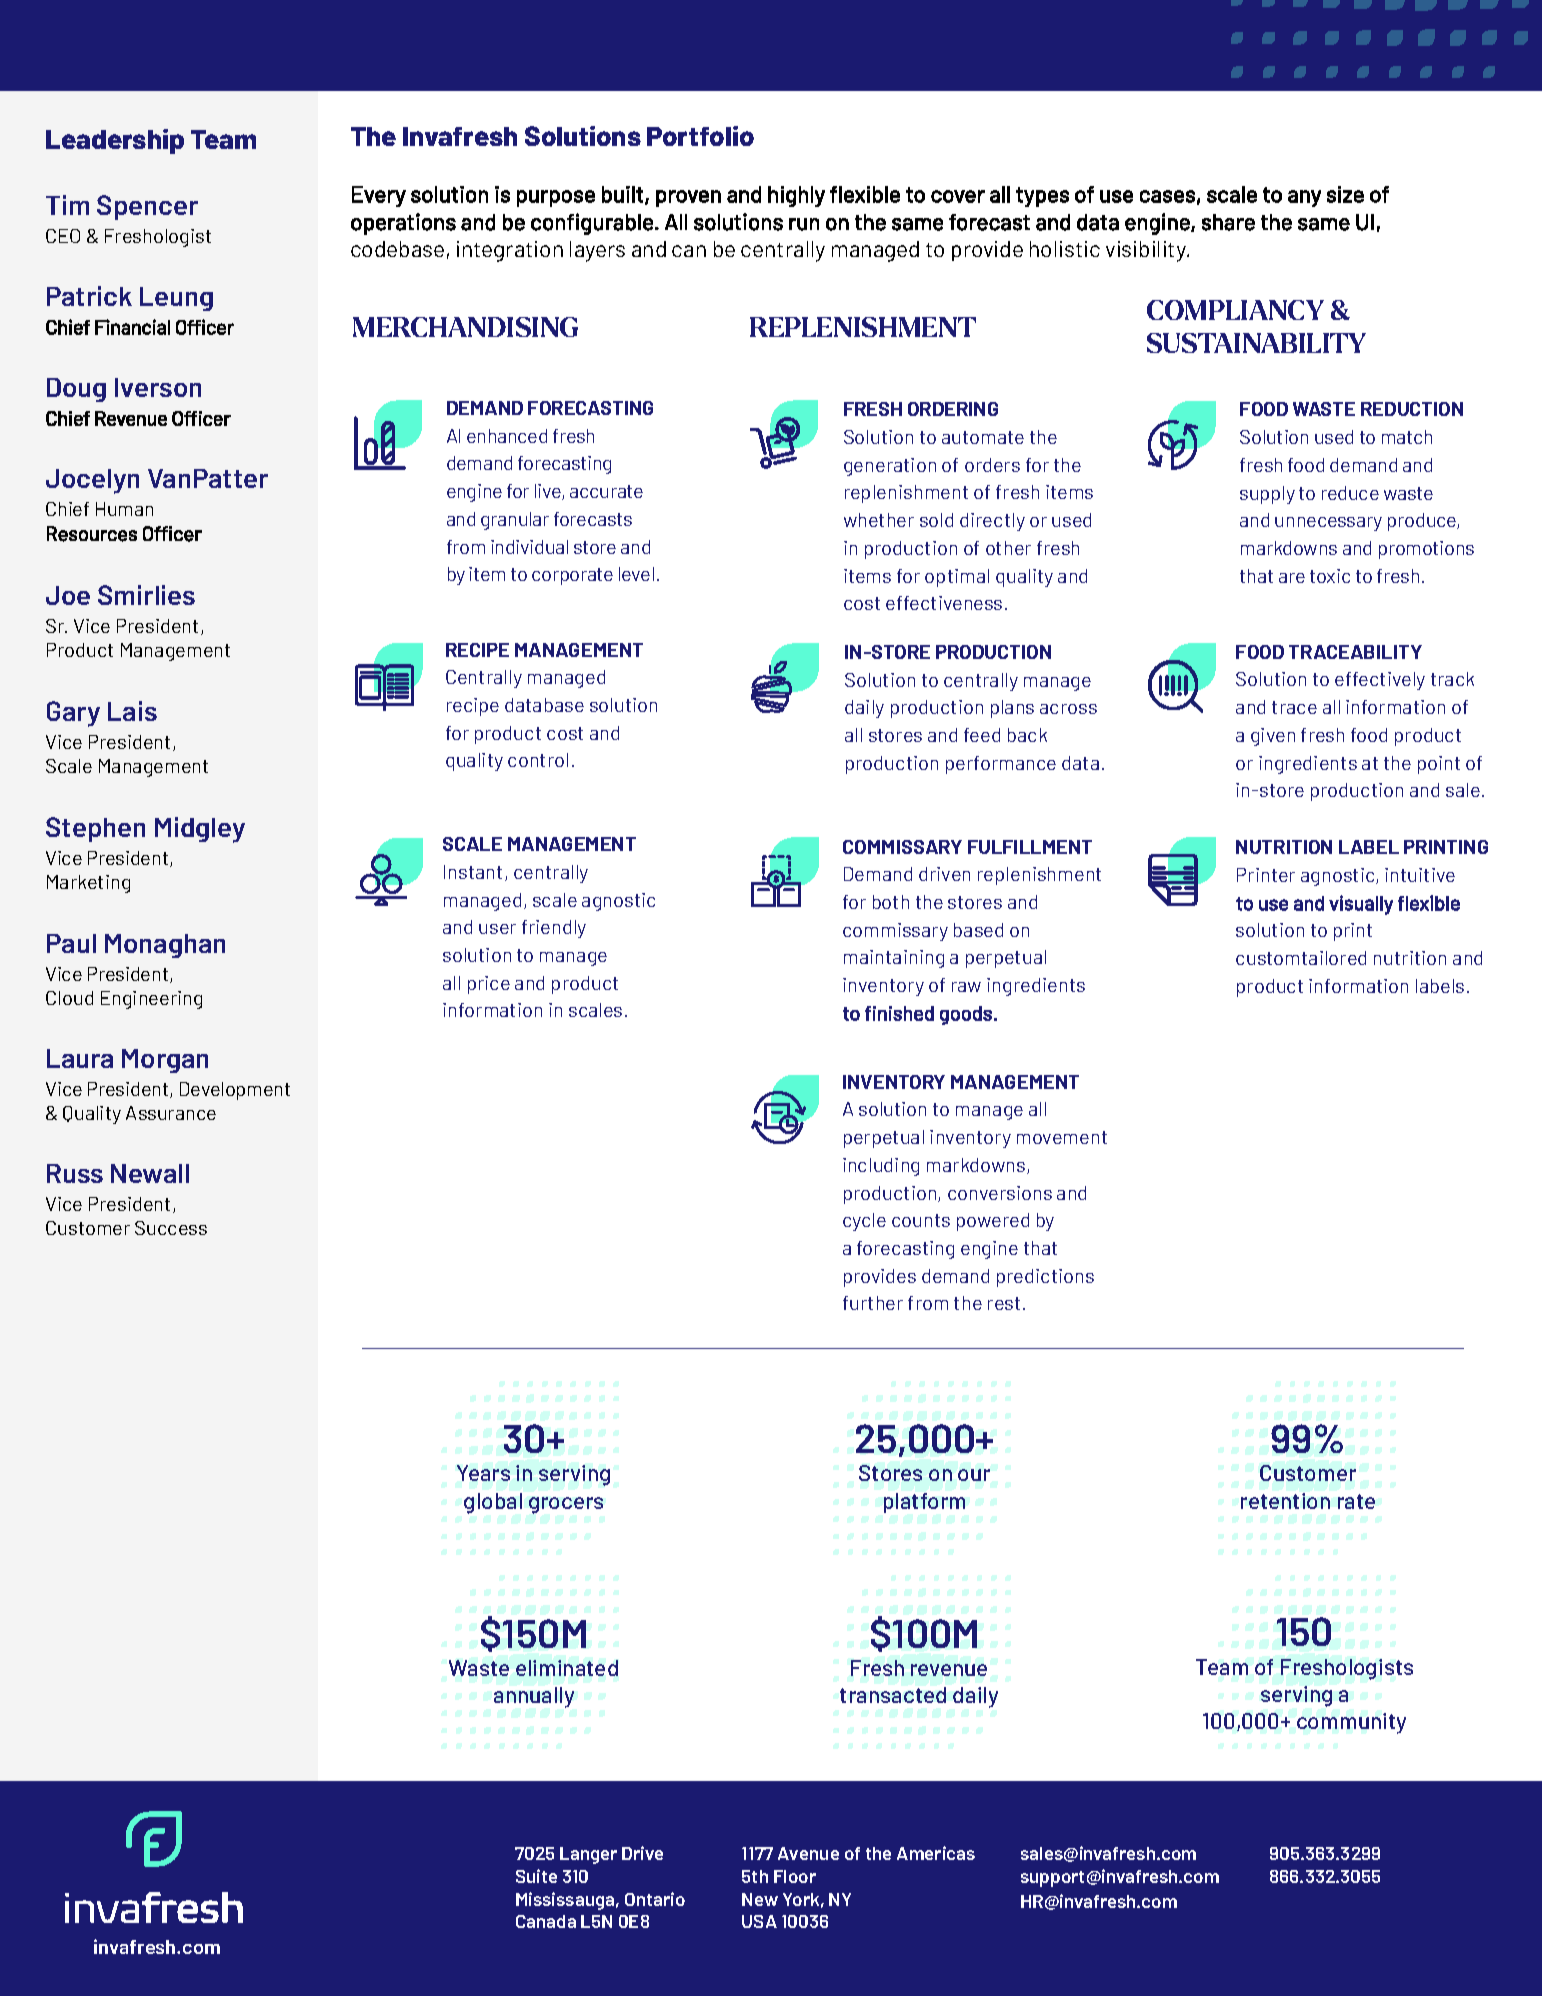  I want to click on level, so click(636, 574).
